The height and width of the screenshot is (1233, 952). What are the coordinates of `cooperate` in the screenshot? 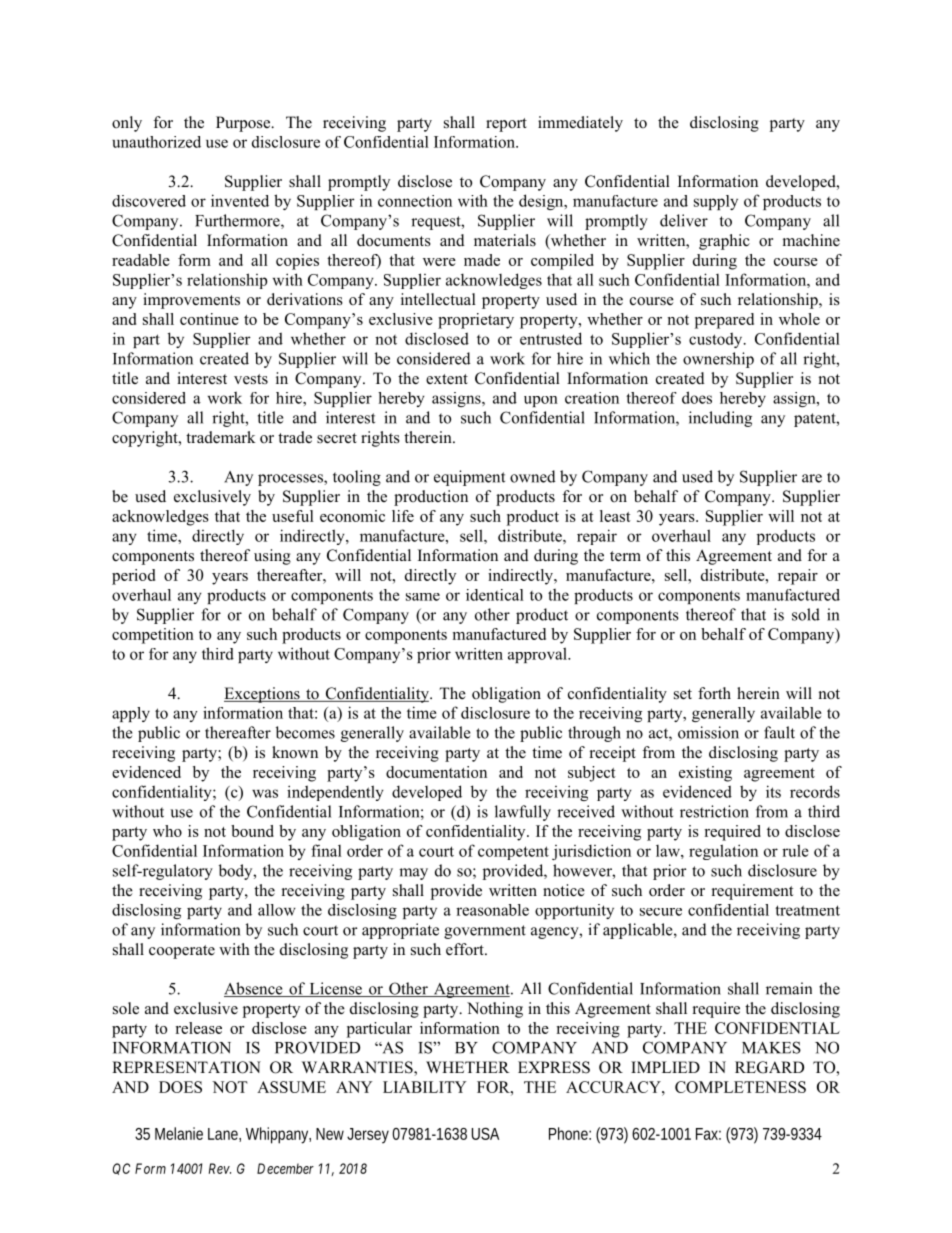 It's located at (182, 952).
